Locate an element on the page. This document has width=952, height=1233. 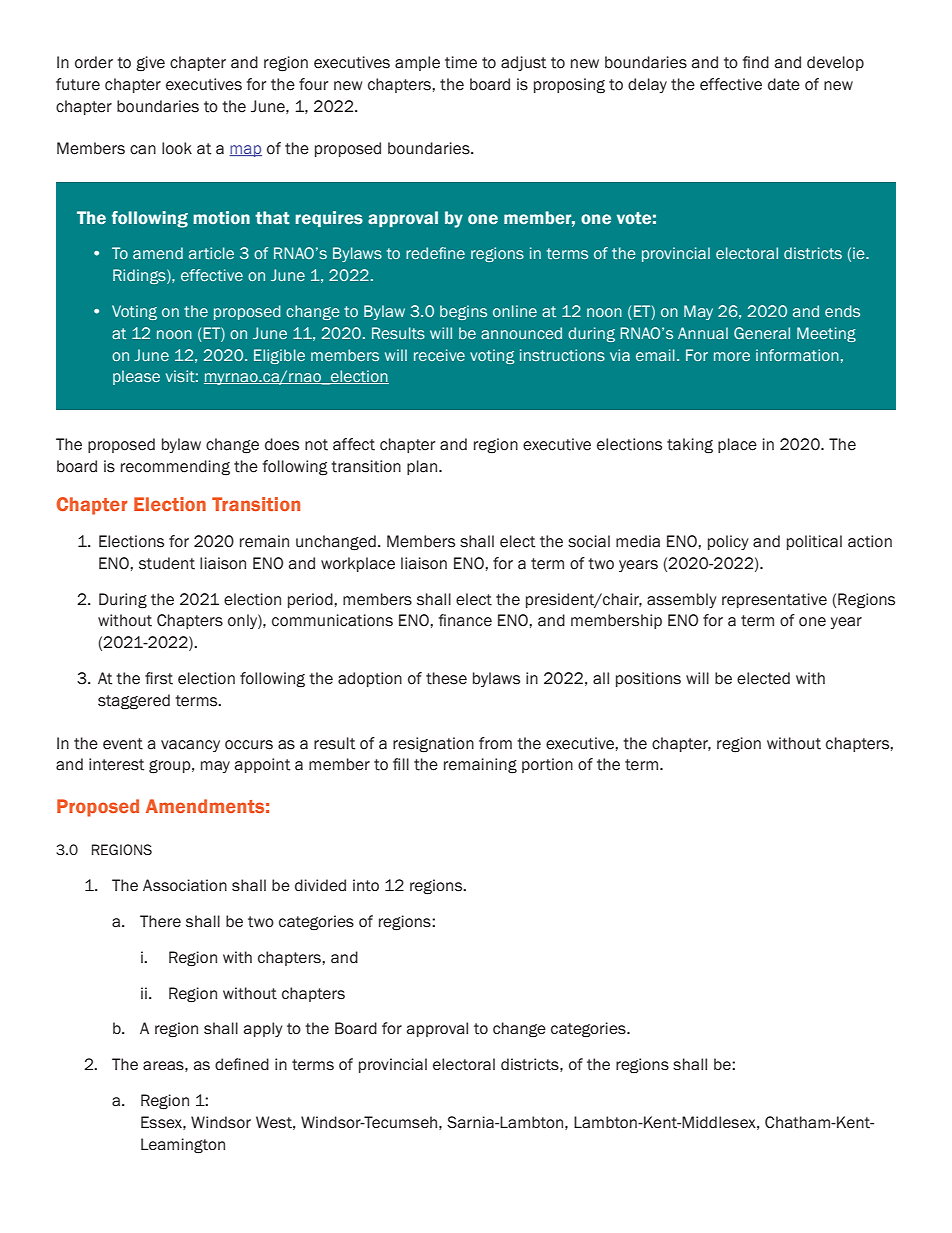
vacancy is located at coordinates (190, 746).
